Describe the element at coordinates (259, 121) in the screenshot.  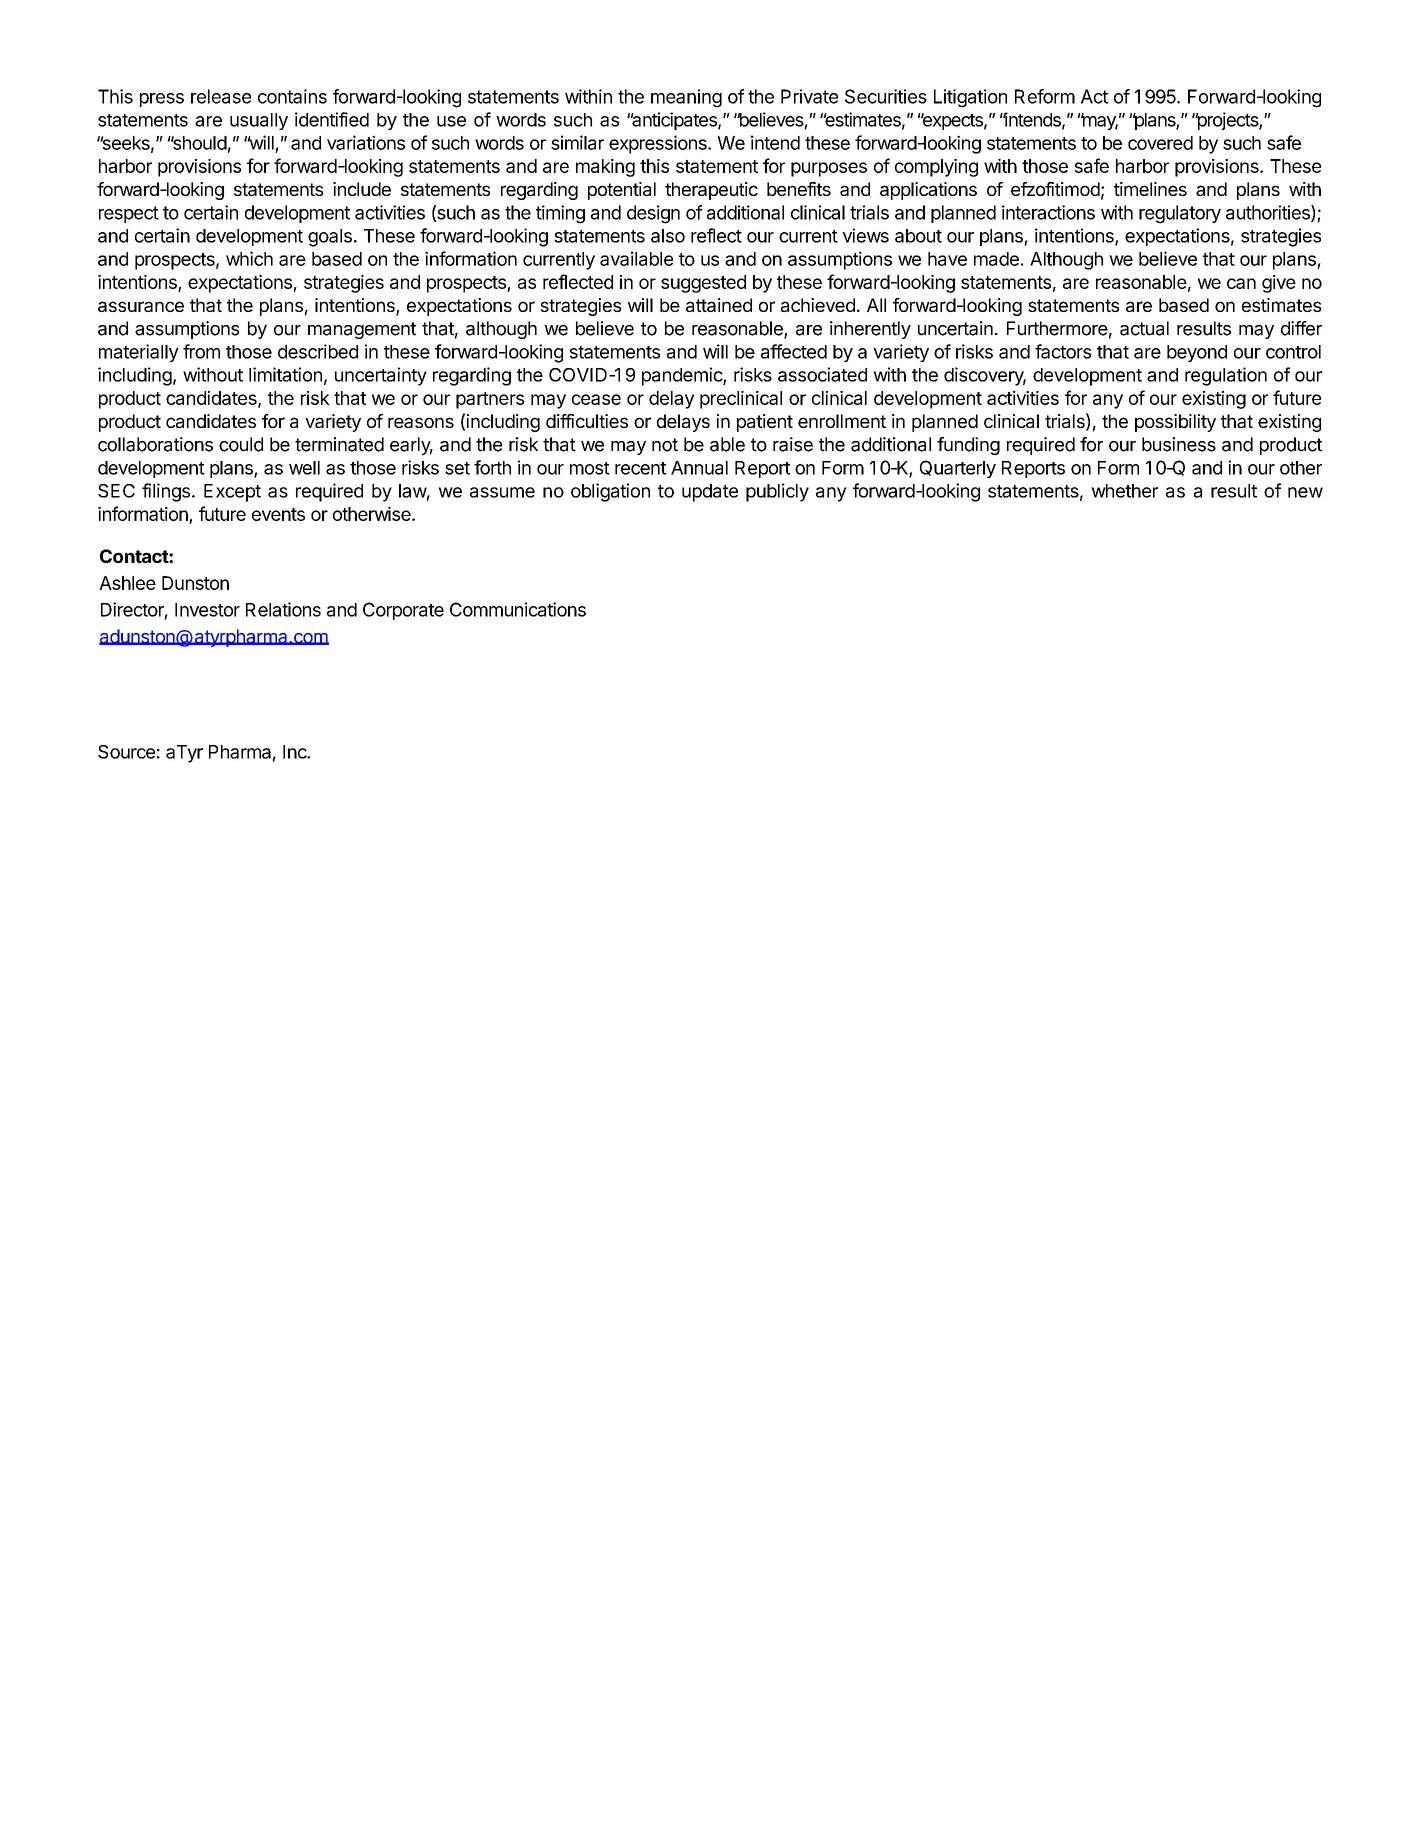
I see `usually` at that location.
